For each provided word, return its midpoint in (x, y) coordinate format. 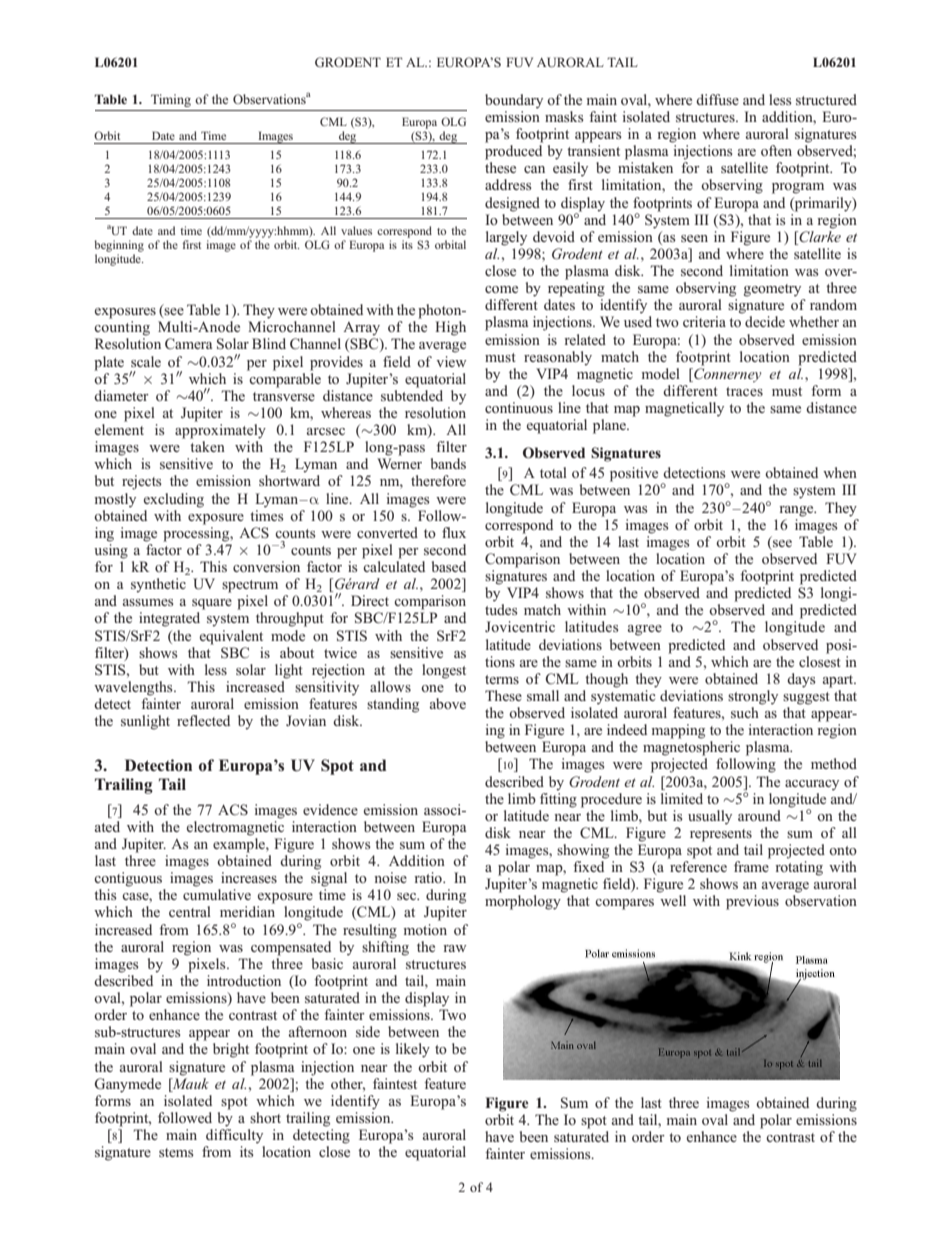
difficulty (234, 1136)
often (776, 150)
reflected (203, 720)
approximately (220, 431)
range (797, 511)
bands (448, 463)
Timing (171, 100)
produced (513, 152)
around (759, 815)
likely (413, 1050)
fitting (558, 799)
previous (752, 902)
